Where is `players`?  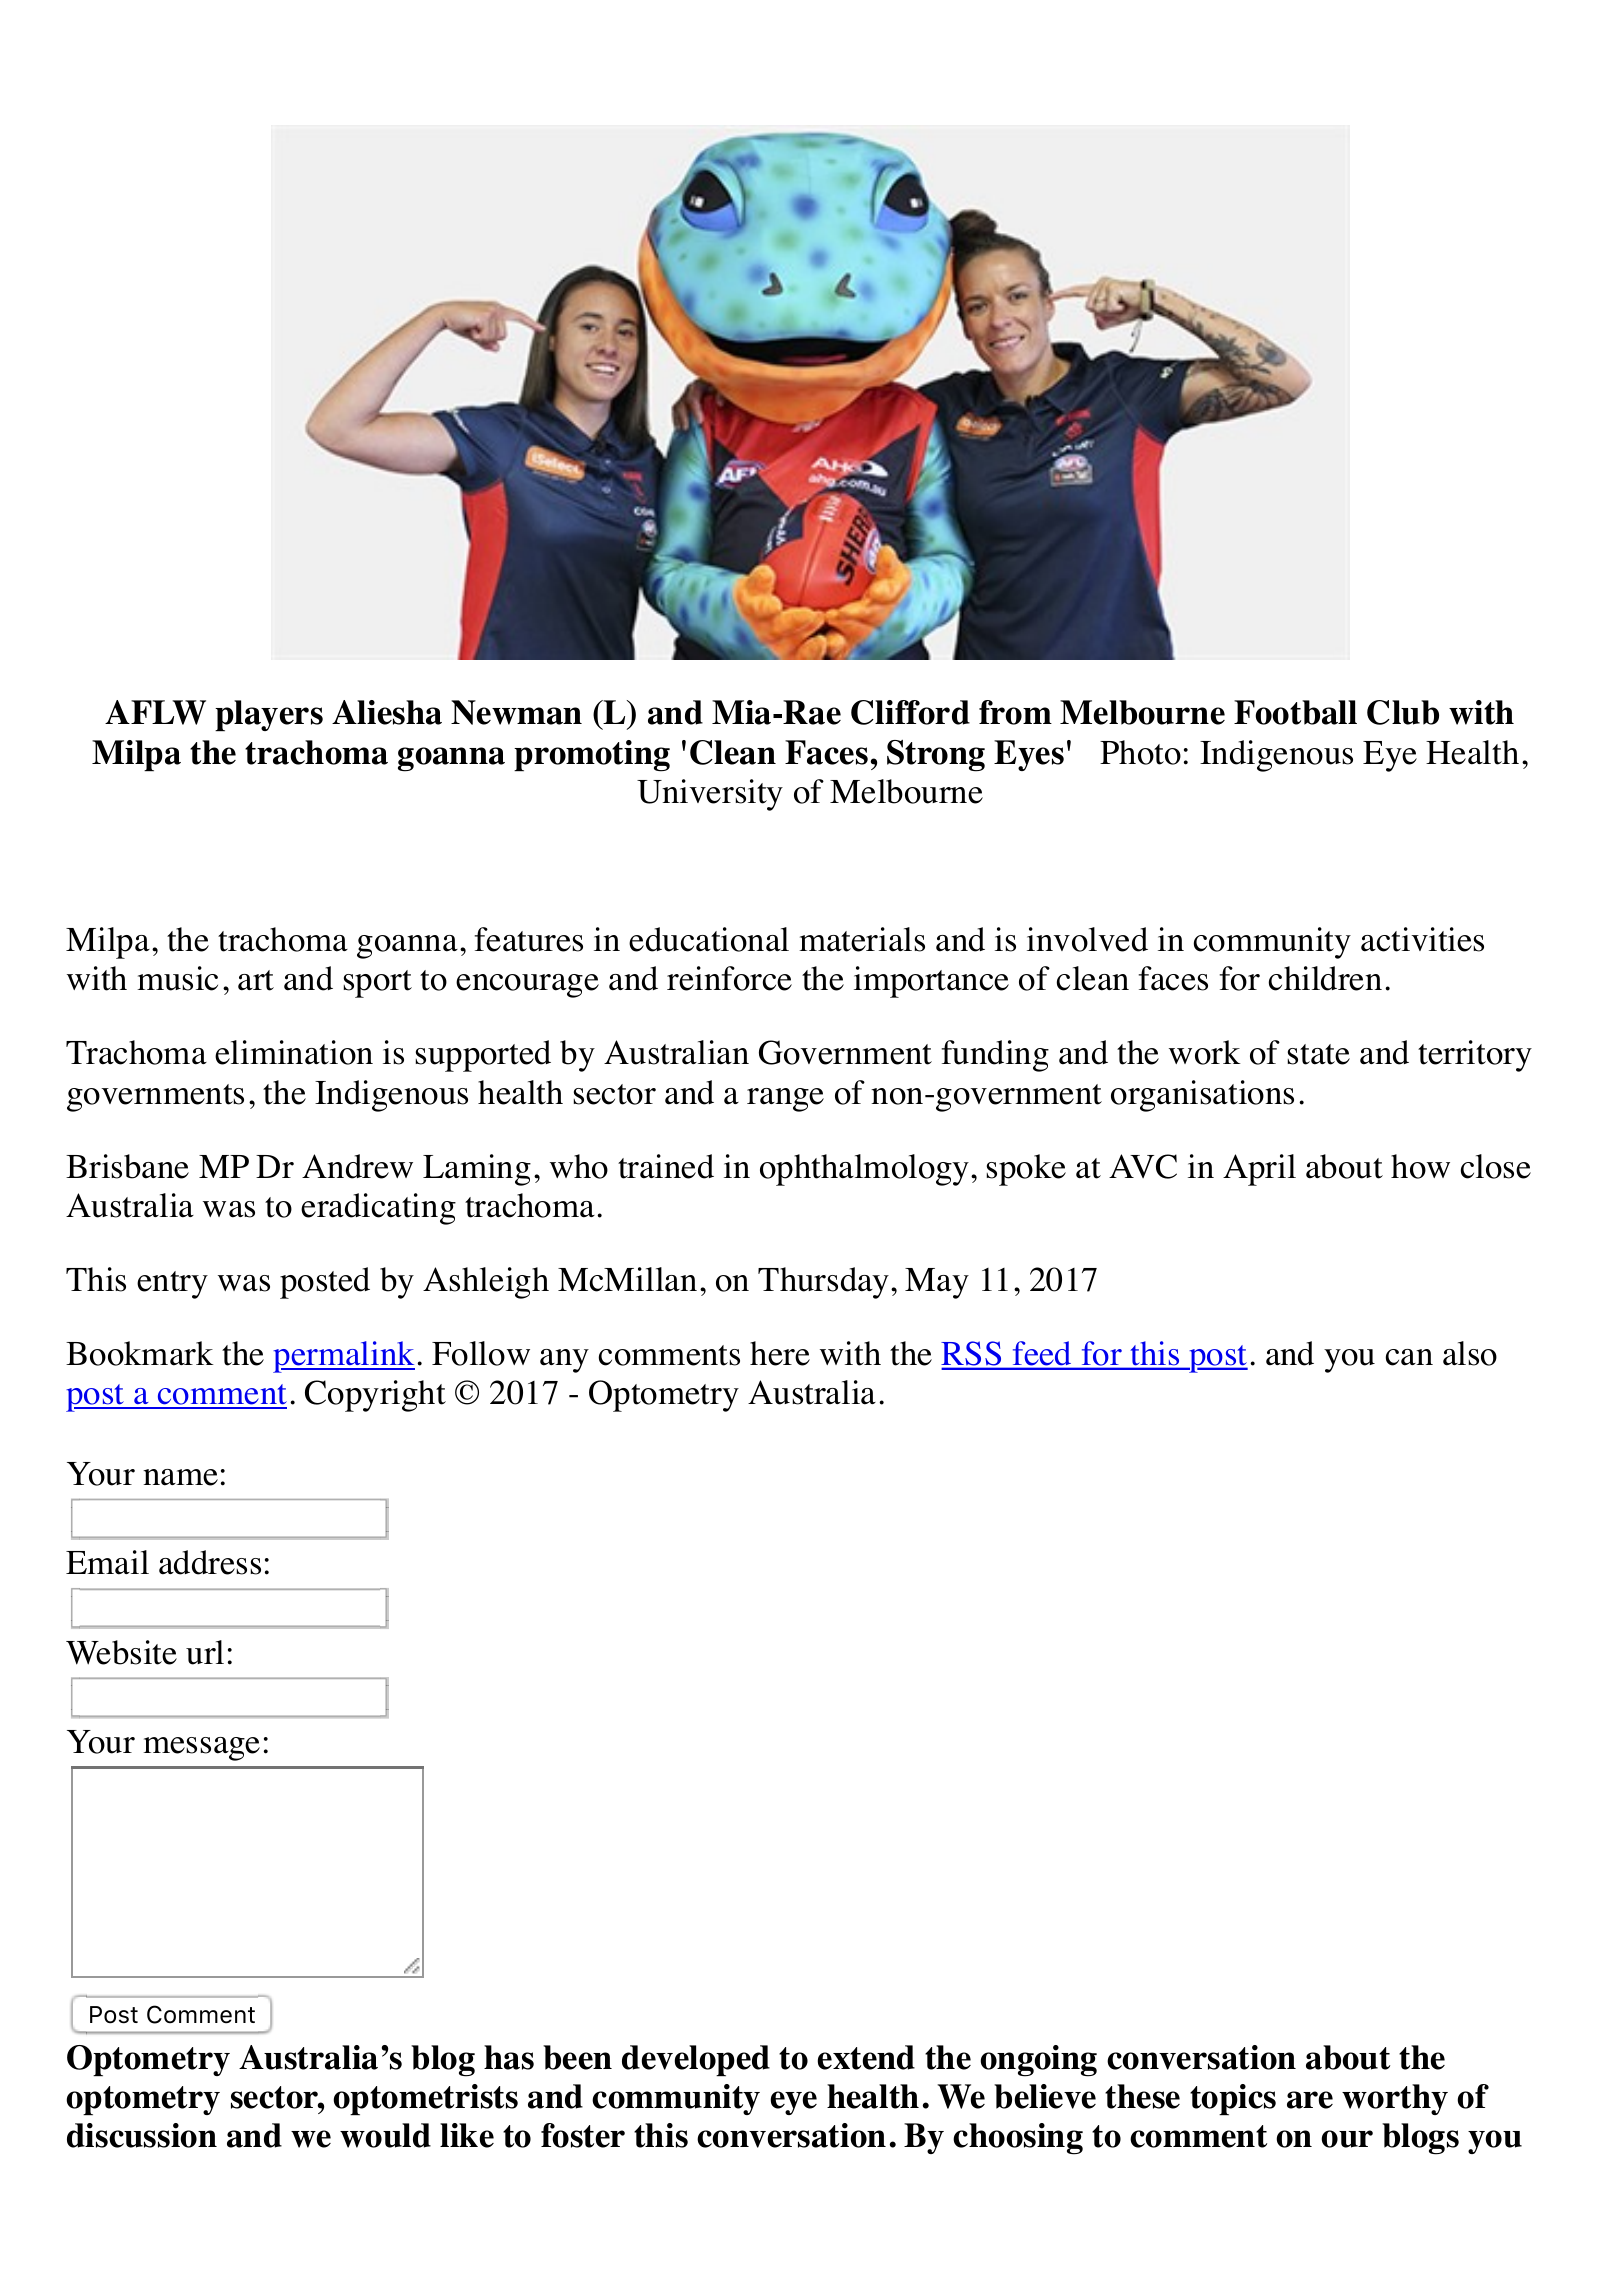 players is located at coordinates (269, 715).
